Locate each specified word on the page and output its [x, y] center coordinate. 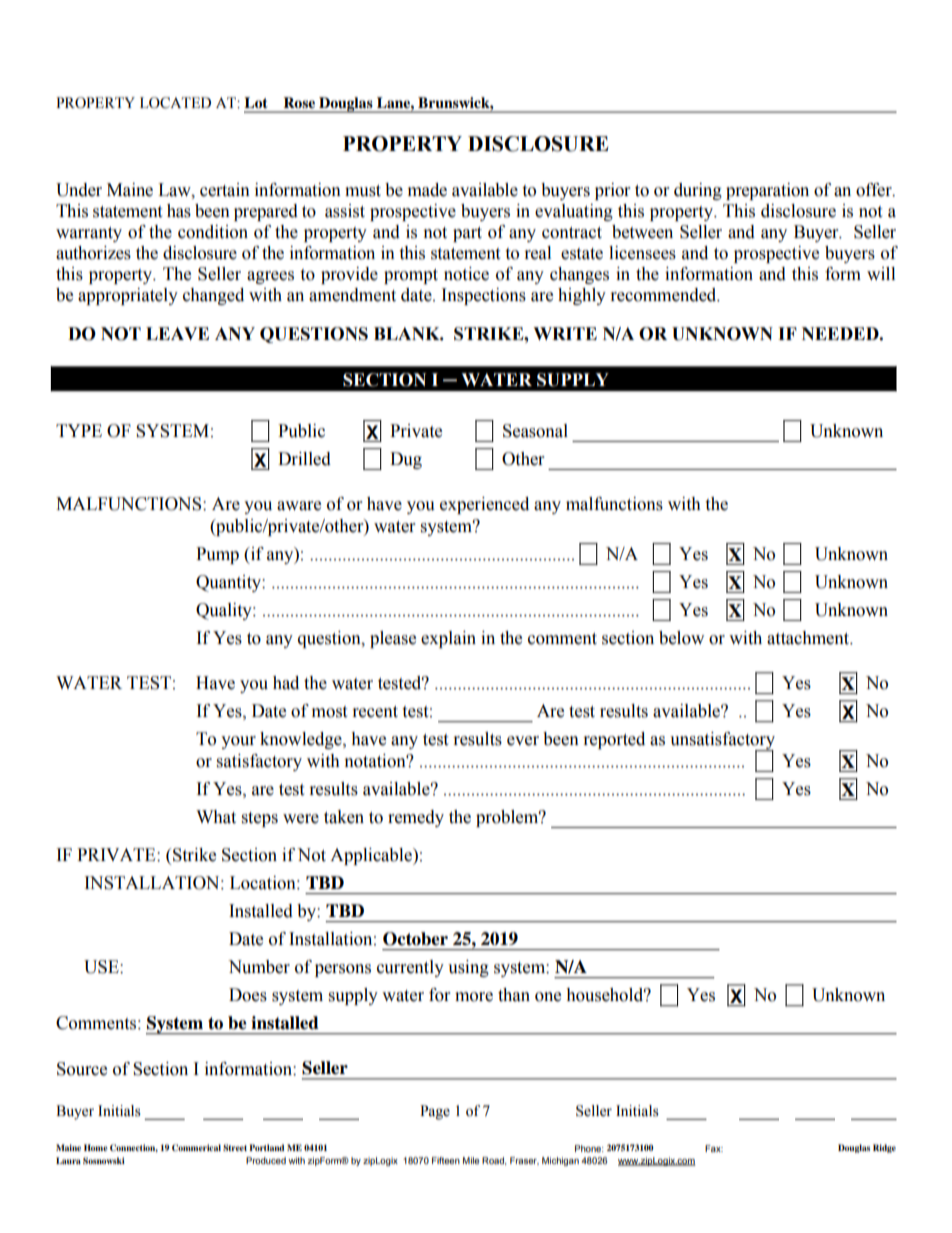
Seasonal [535, 431]
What [216, 817]
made [427, 190]
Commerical [196, 1147]
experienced [484, 505]
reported [614, 740]
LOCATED [175, 103]
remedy [416, 818]
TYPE [79, 430]
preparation [767, 191]
